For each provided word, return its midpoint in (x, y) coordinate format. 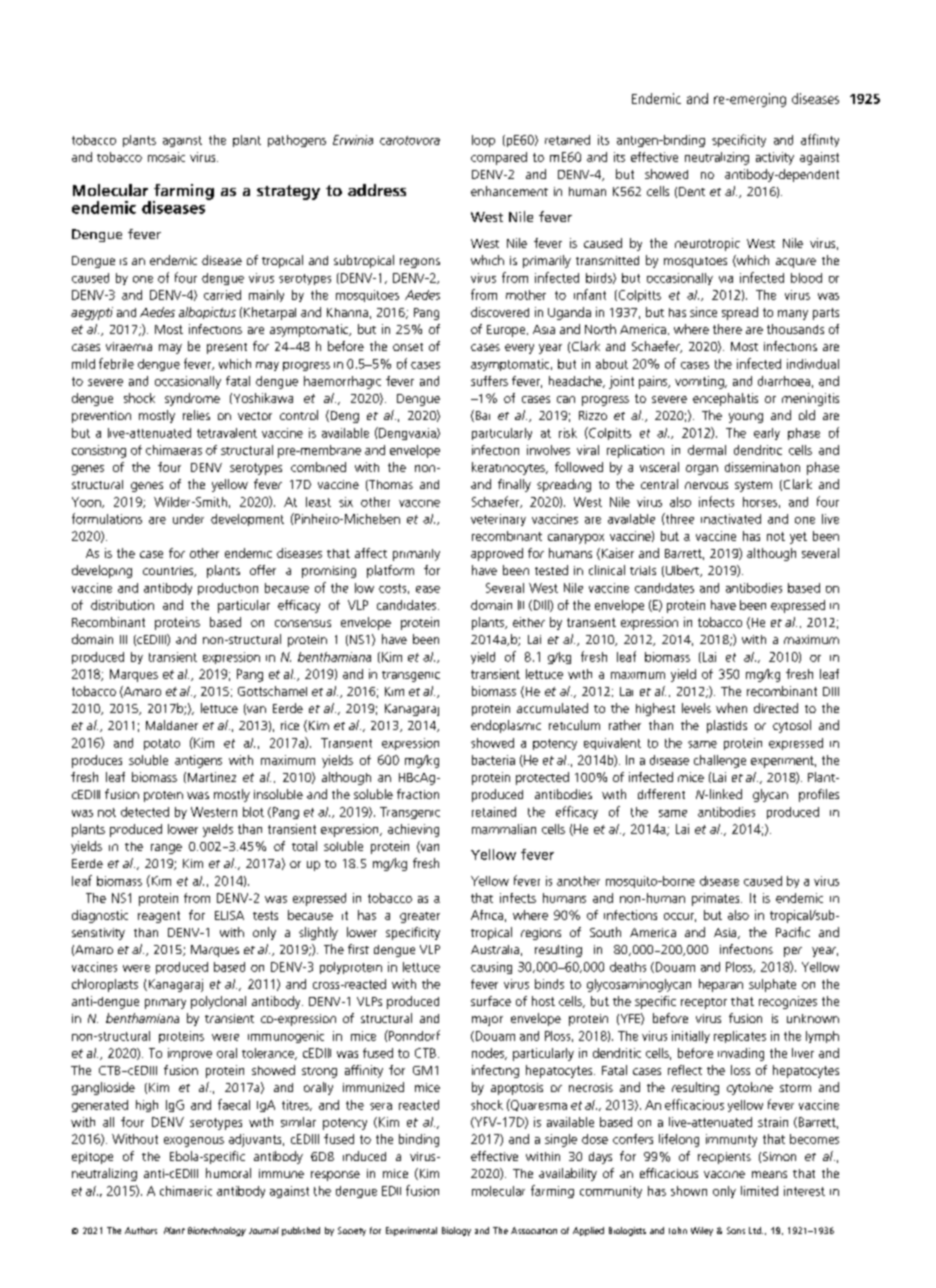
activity (775, 158)
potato (162, 744)
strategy (288, 192)
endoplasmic (506, 726)
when (731, 708)
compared (499, 158)
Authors (141, 1230)
